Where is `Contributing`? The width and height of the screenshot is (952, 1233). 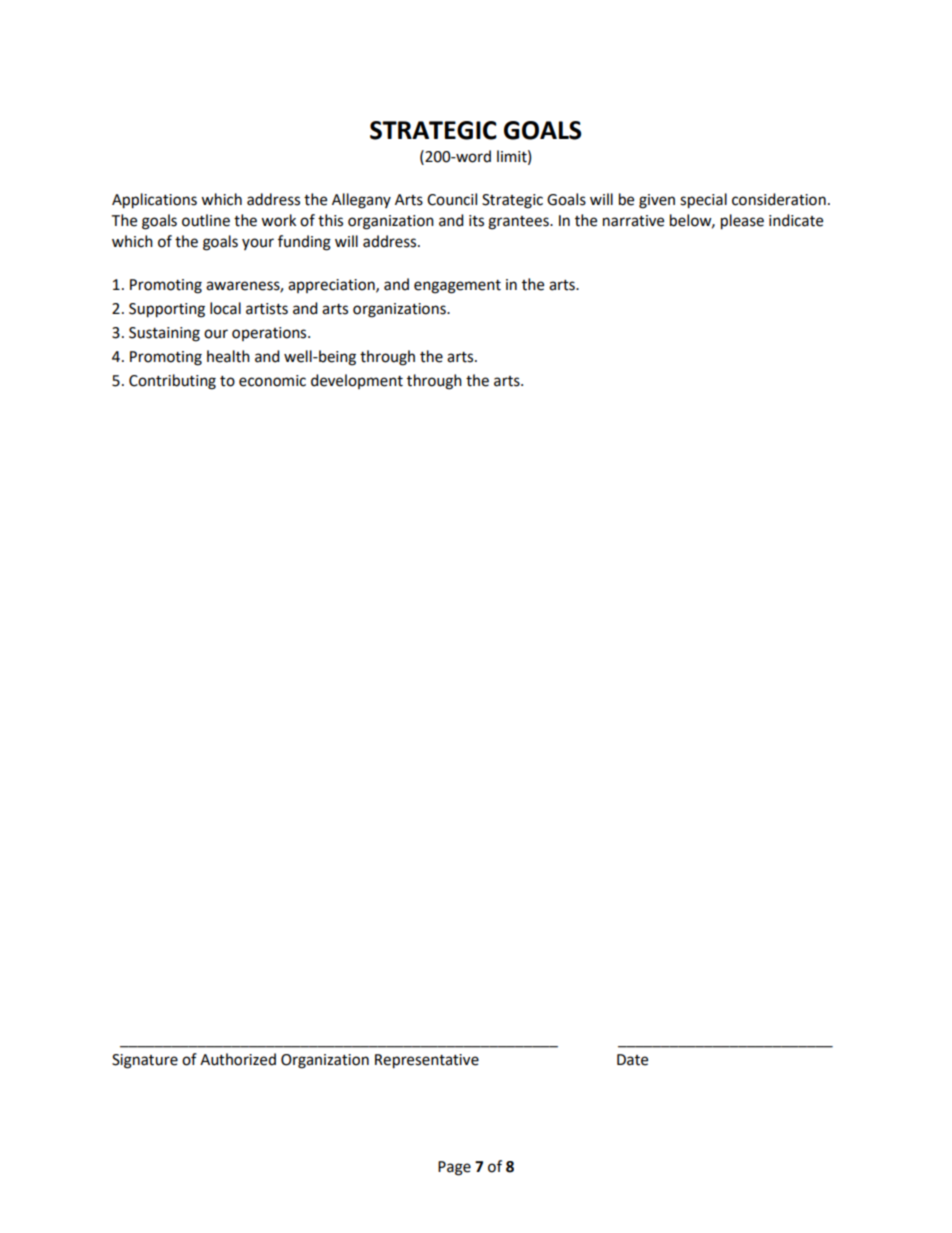 Contributing is located at coordinates (172, 382).
